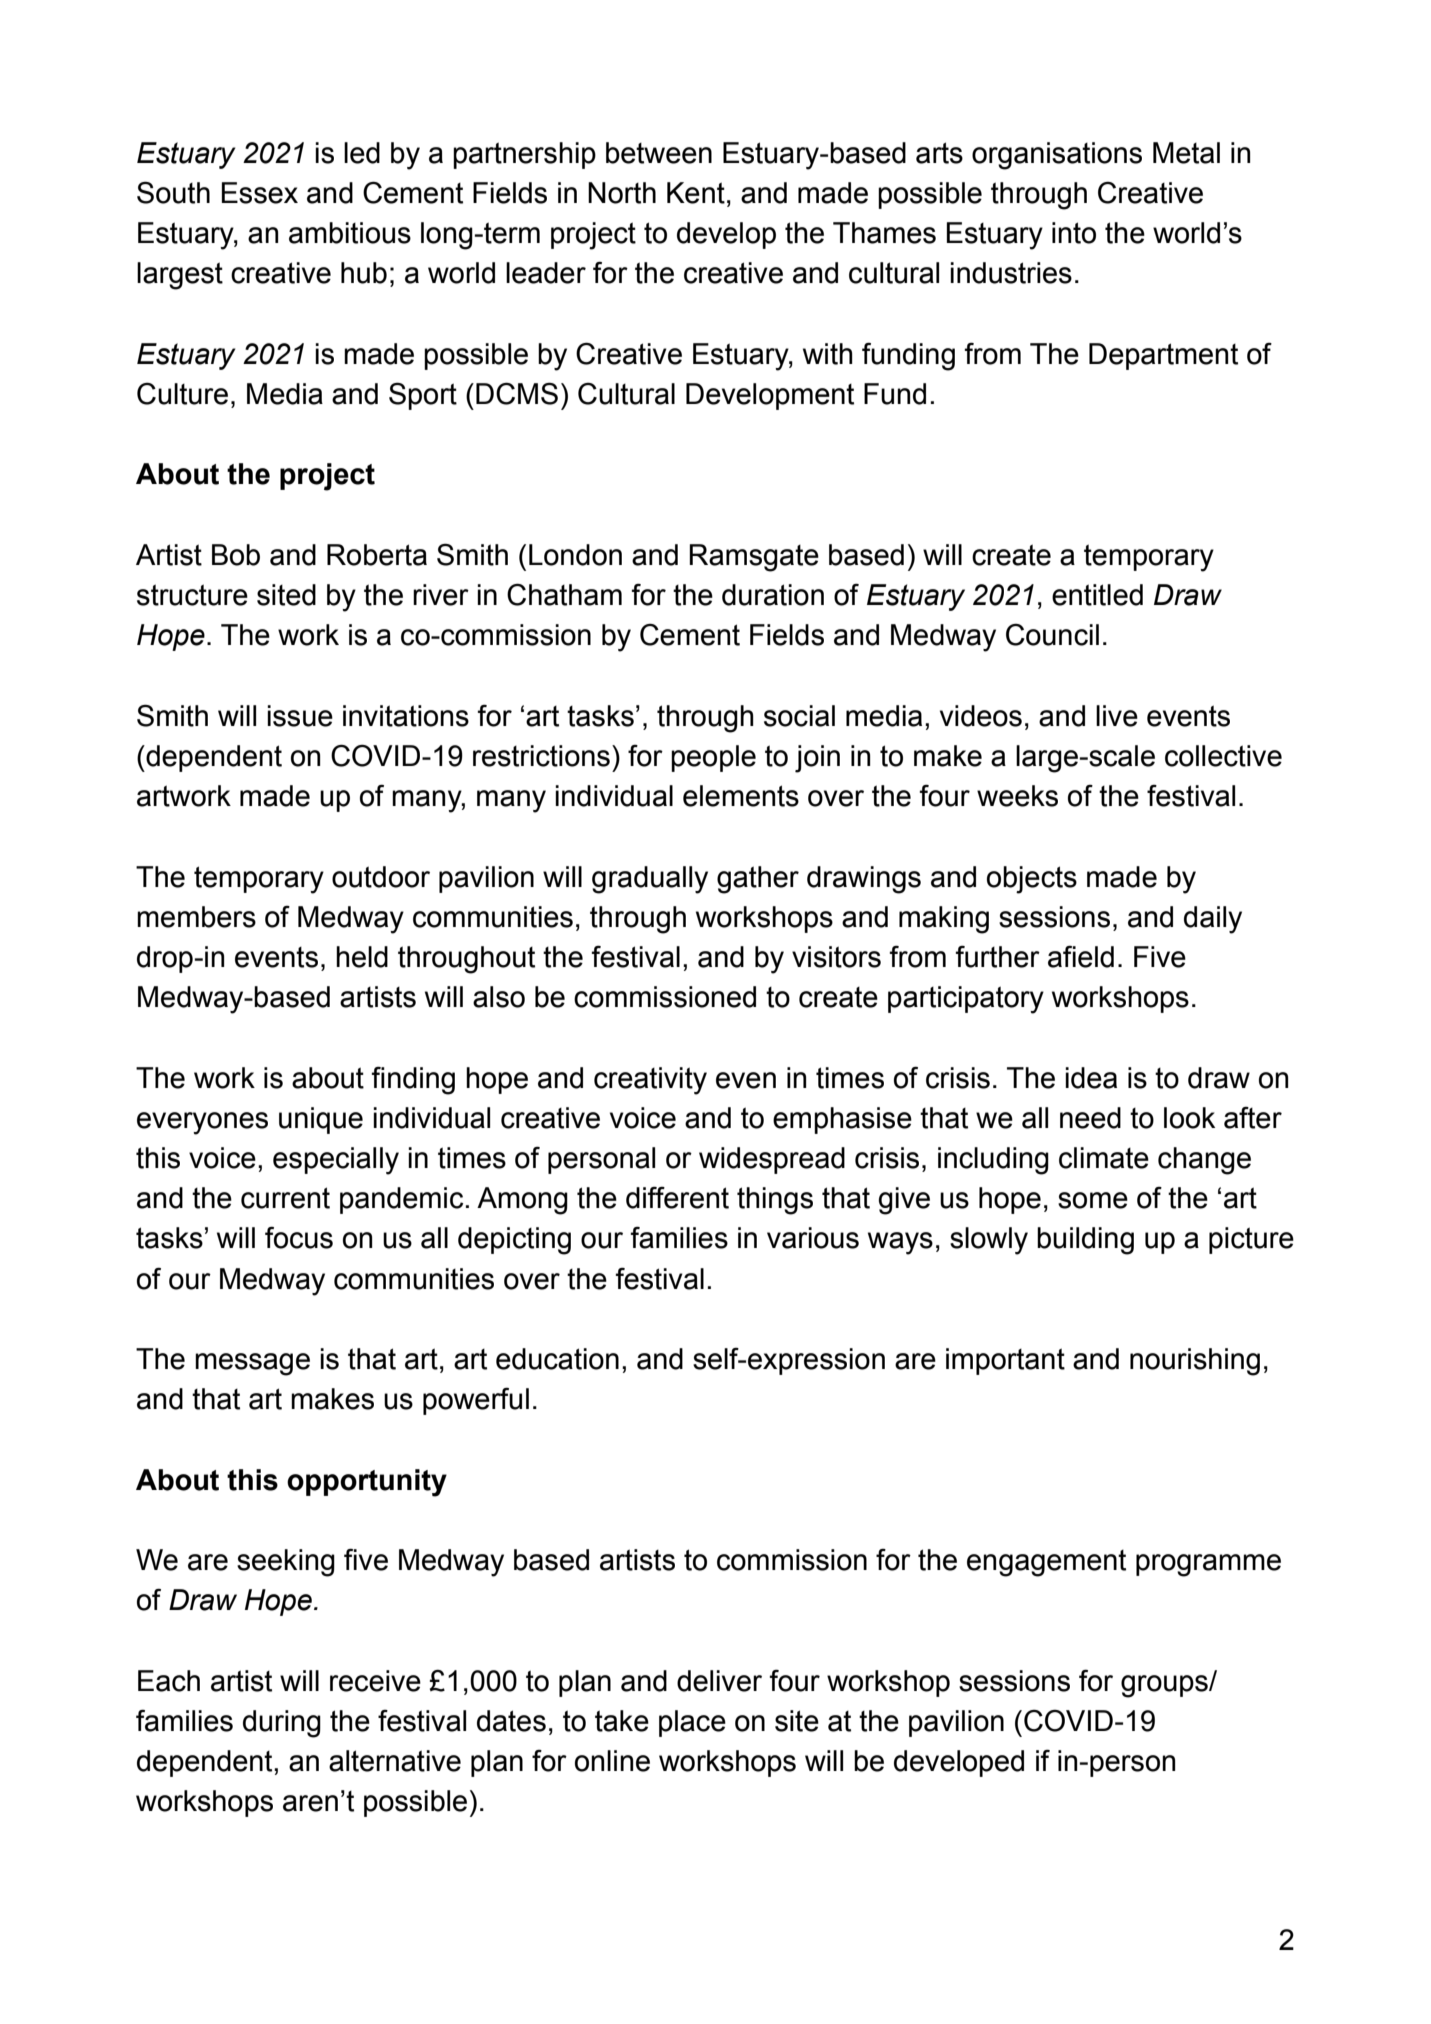  Describe the element at coordinates (677, 1198) in the screenshot. I see `different` at that location.
